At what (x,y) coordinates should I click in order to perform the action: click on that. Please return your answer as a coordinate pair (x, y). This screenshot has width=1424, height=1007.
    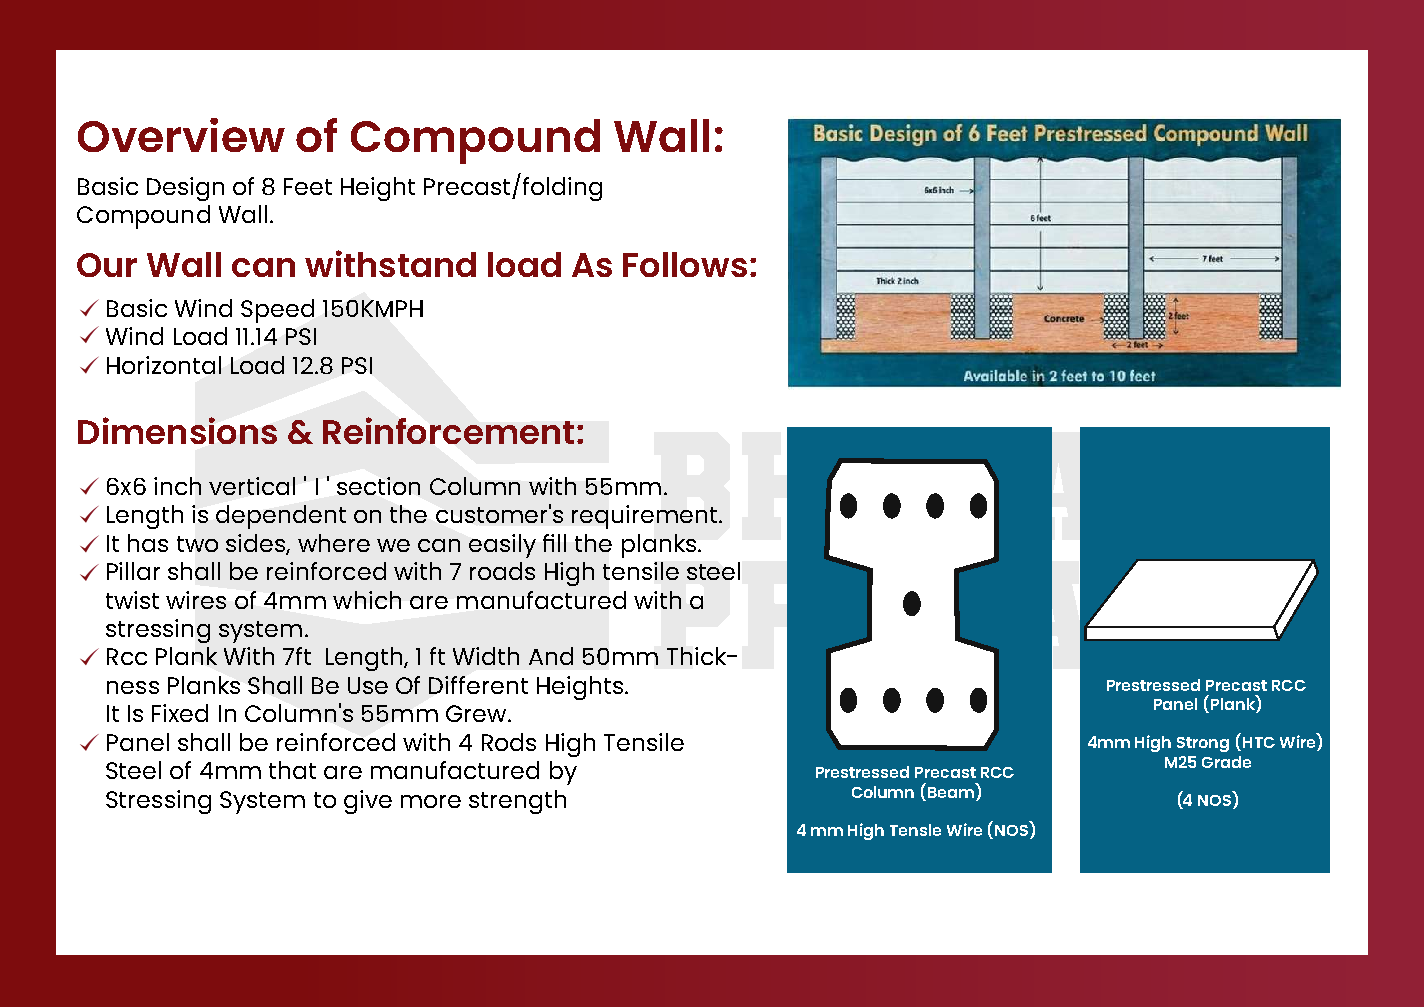
    Looking at the image, I should click on (292, 770).
